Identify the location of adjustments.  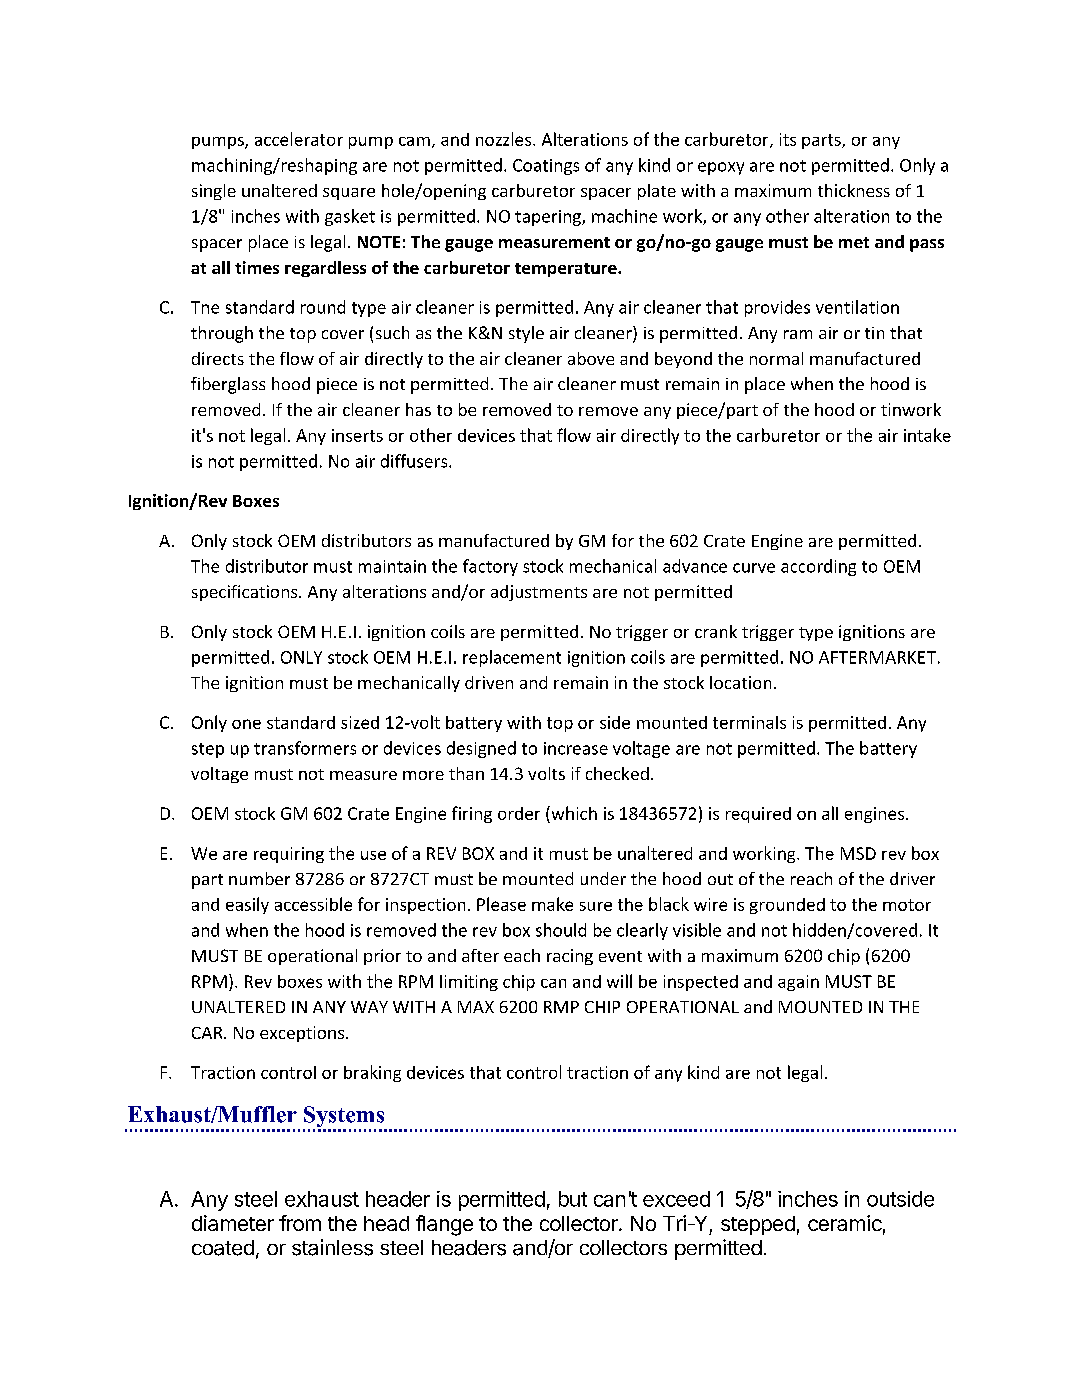
(539, 593).
